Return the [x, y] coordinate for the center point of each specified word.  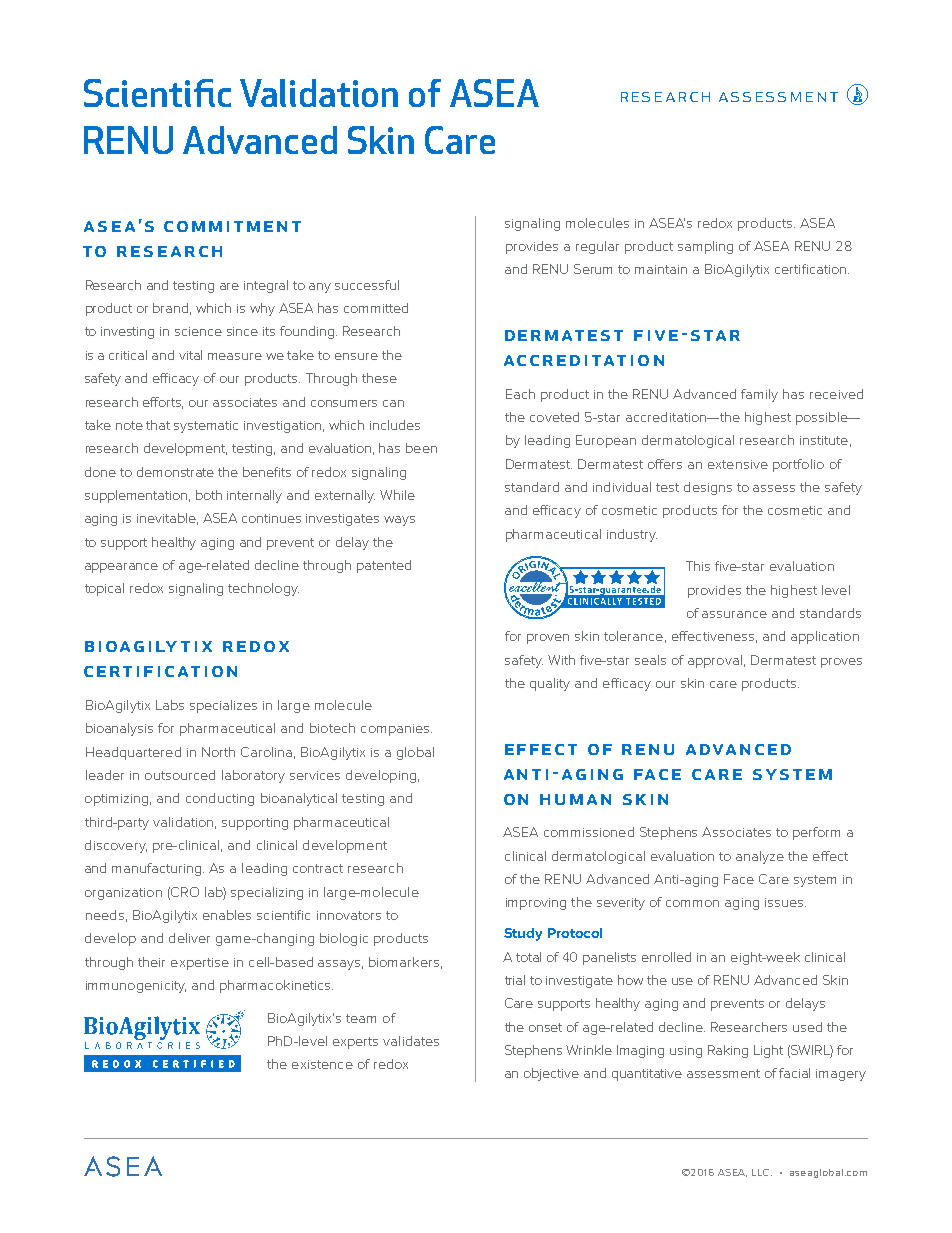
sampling [705, 247]
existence [322, 1064]
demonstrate [175, 472]
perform [816, 833]
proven [548, 639]
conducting [220, 799]
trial [515, 980]
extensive [738, 464]
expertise [200, 964]
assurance [734, 614]
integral [266, 286]
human [575, 799]
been [421, 448]
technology [263, 589]
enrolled [666, 957]
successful [367, 285]
